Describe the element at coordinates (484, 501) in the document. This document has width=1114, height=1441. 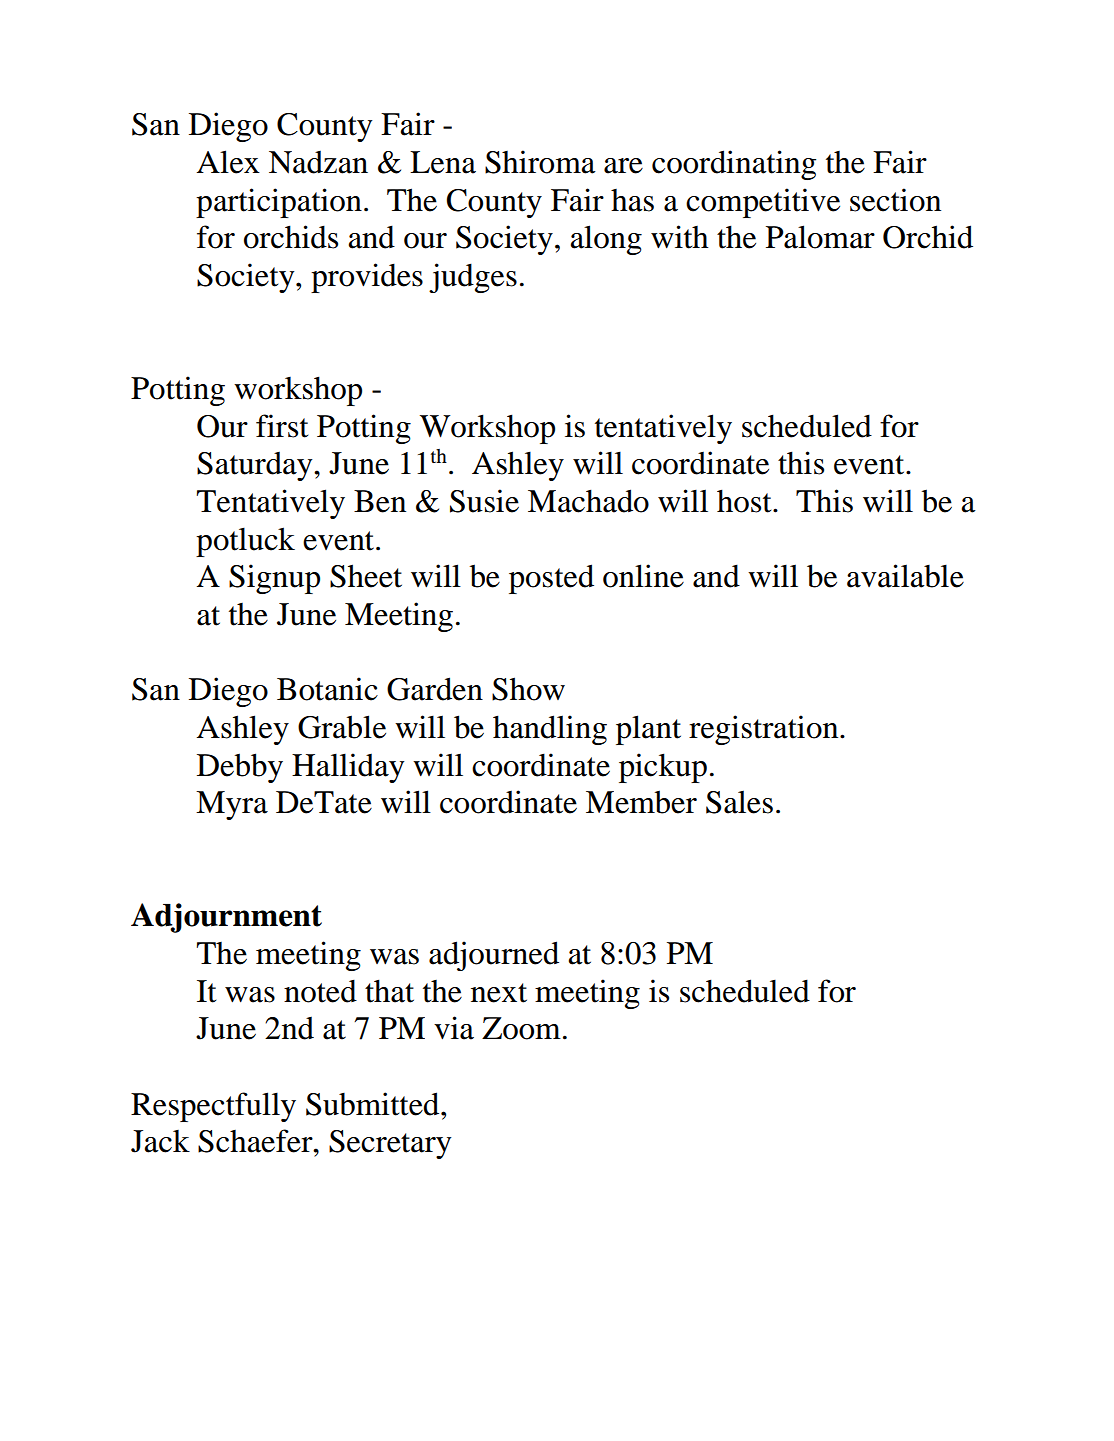
I see `Susie` at that location.
